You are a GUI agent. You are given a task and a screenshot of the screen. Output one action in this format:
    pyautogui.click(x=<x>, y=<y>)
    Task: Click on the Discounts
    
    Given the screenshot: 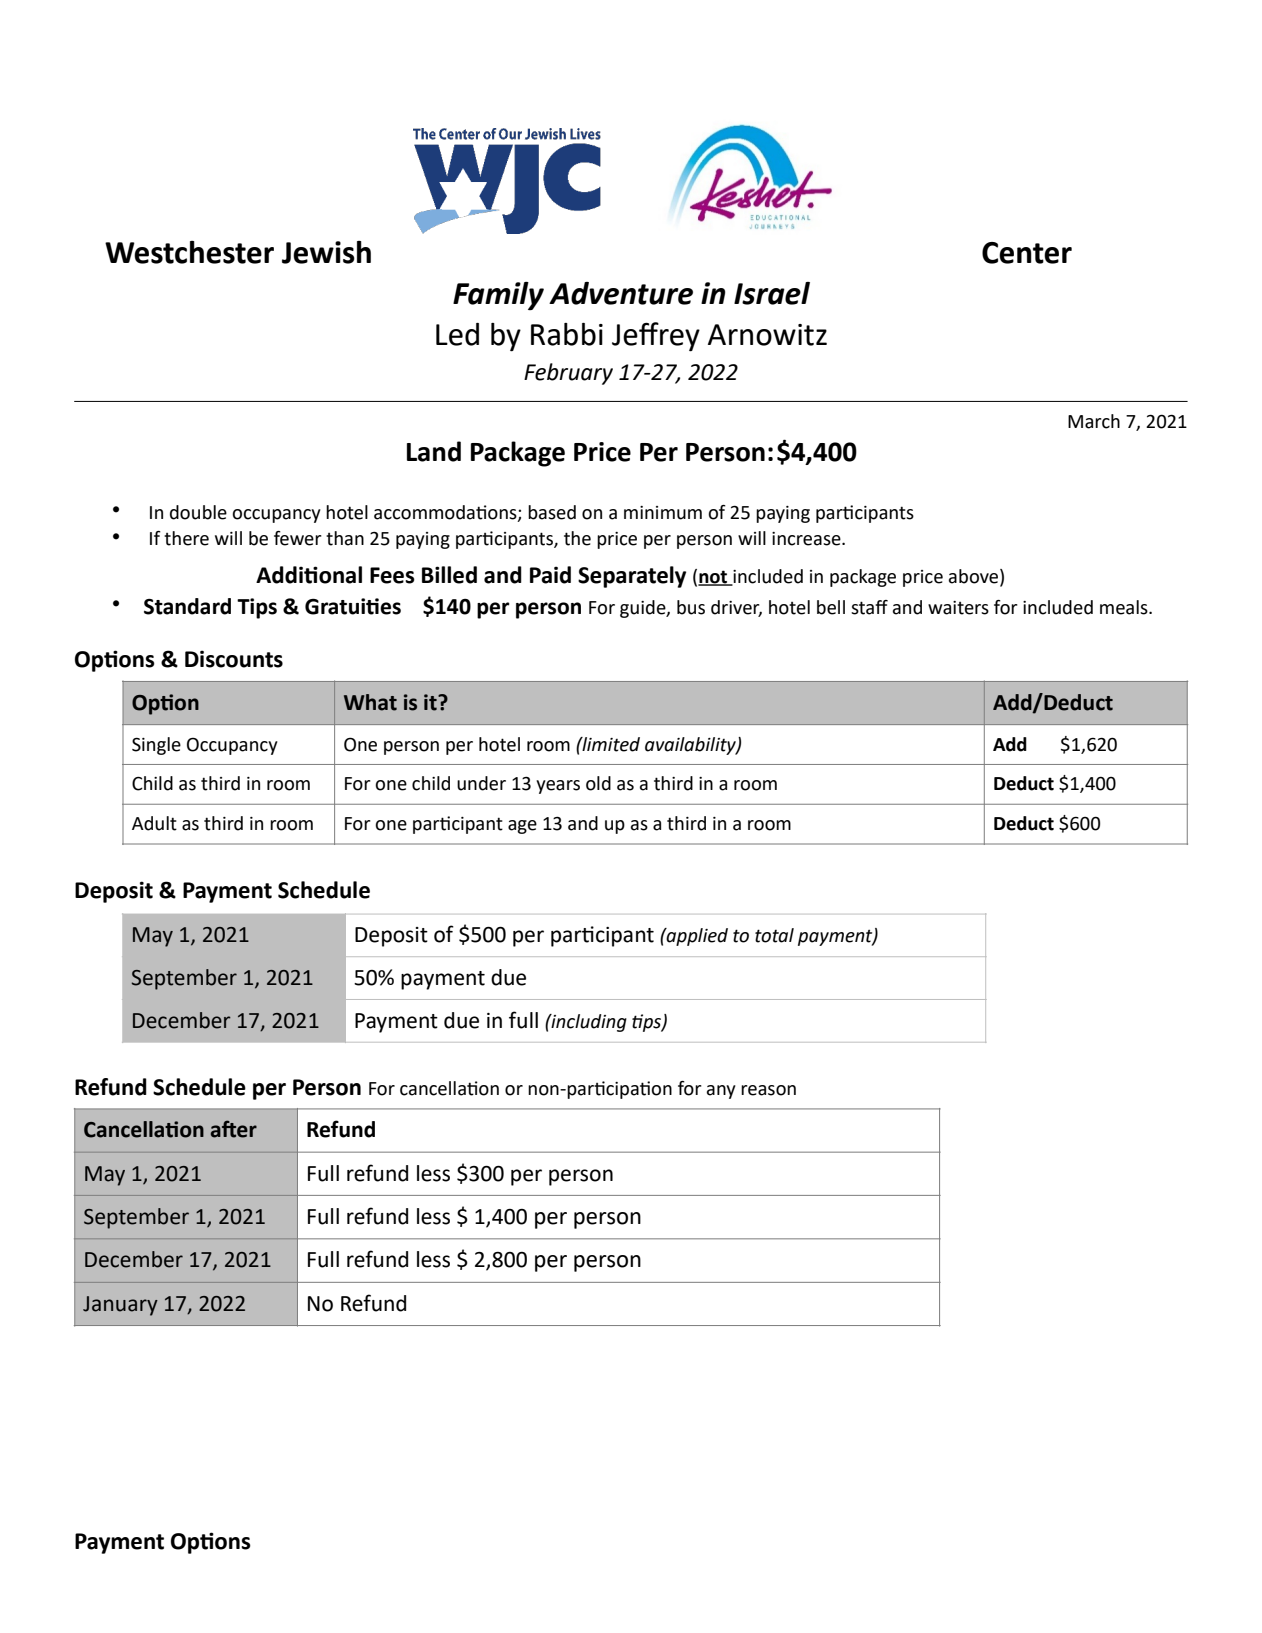 What is the action you would take?
    pyautogui.click(x=234, y=659)
